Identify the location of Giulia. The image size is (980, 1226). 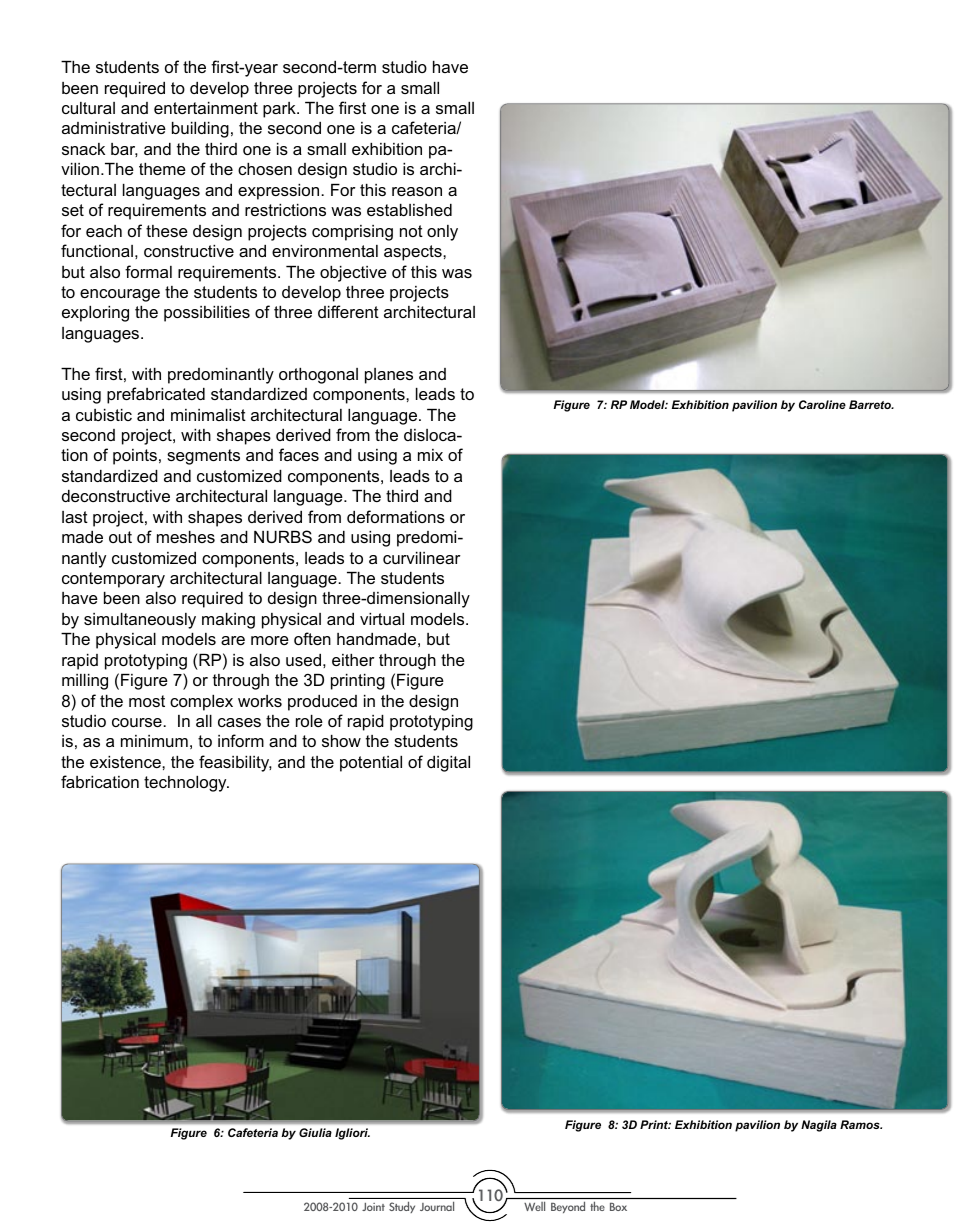
(315, 1132).
